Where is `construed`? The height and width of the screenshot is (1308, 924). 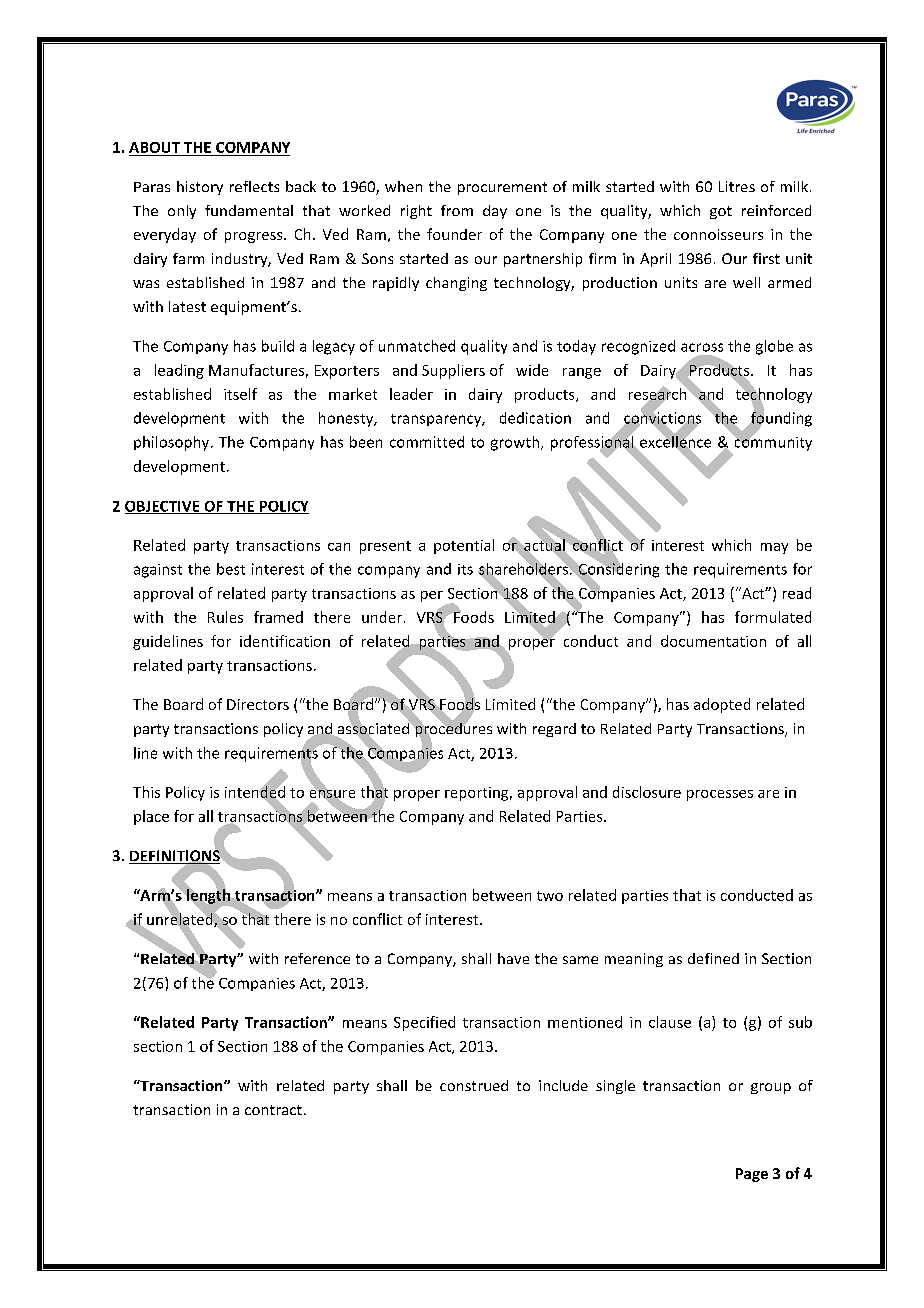
construed is located at coordinates (474, 1085).
